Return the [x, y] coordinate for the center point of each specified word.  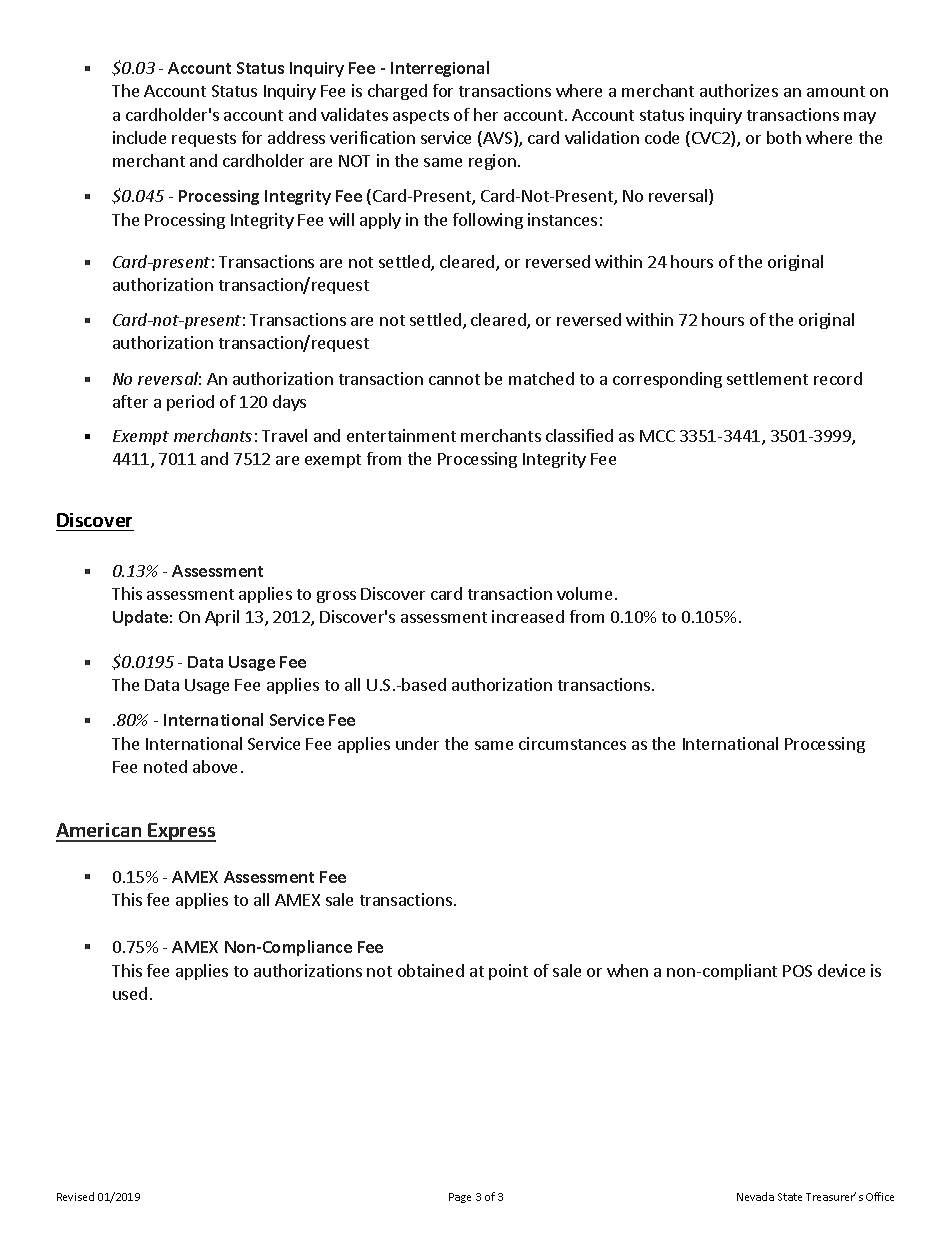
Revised [75, 1196]
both [784, 137]
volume [584, 593]
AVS [498, 139]
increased [528, 616]
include [139, 137]
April [222, 618]
